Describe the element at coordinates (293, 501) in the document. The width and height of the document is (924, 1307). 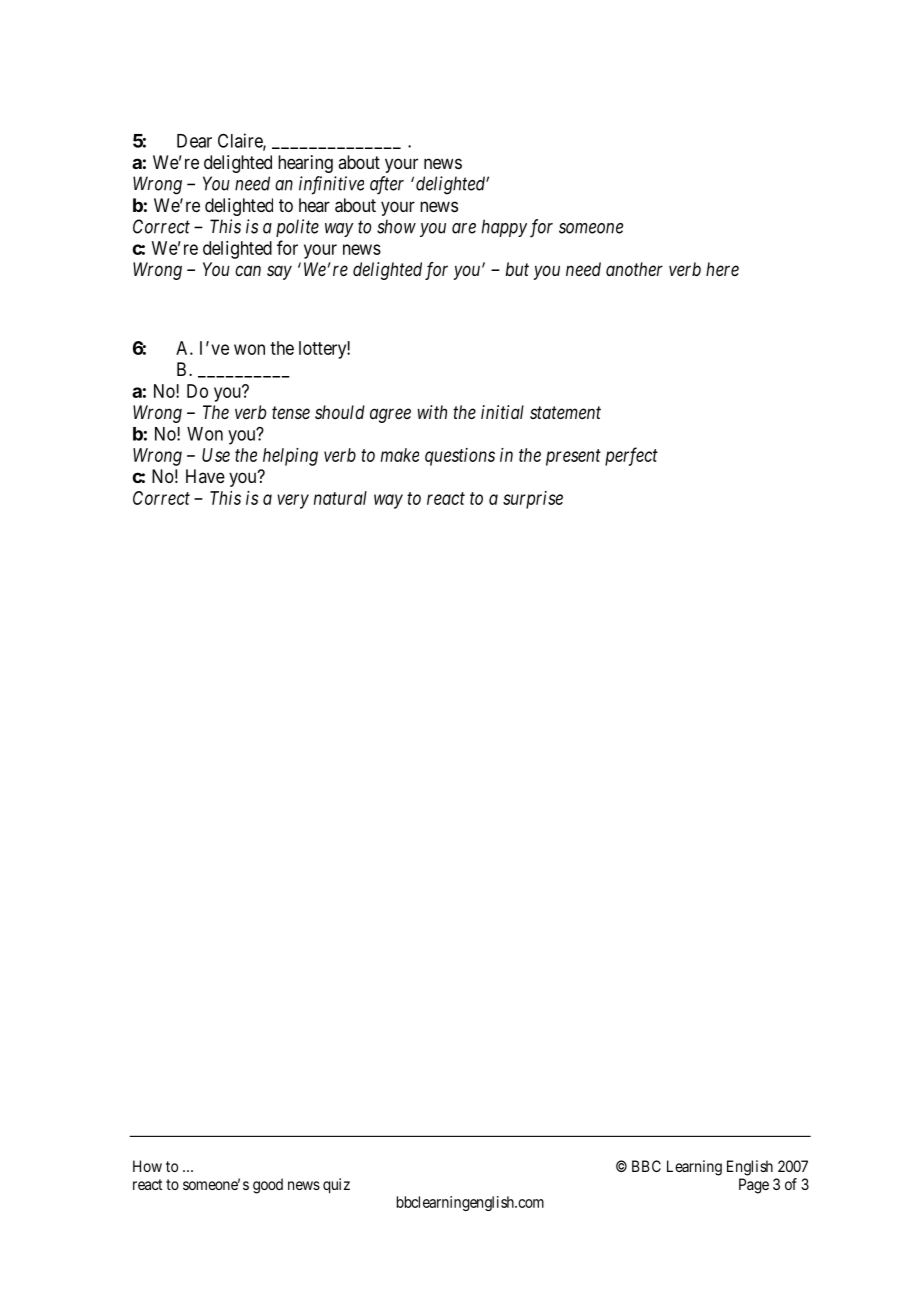
I see `very` at that location.
